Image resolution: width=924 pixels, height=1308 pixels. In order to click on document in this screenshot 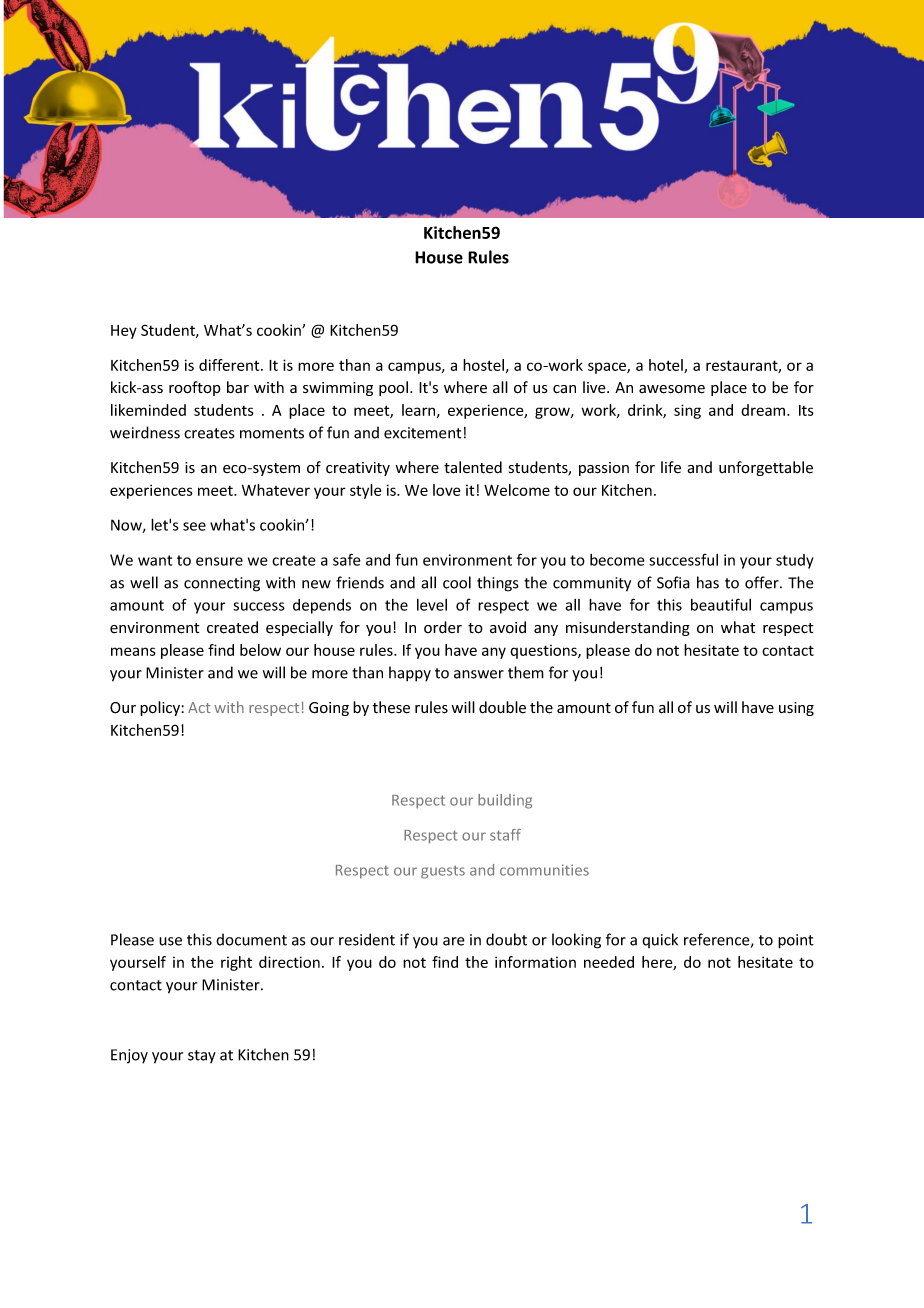, I will do `click(251, 939)`.
